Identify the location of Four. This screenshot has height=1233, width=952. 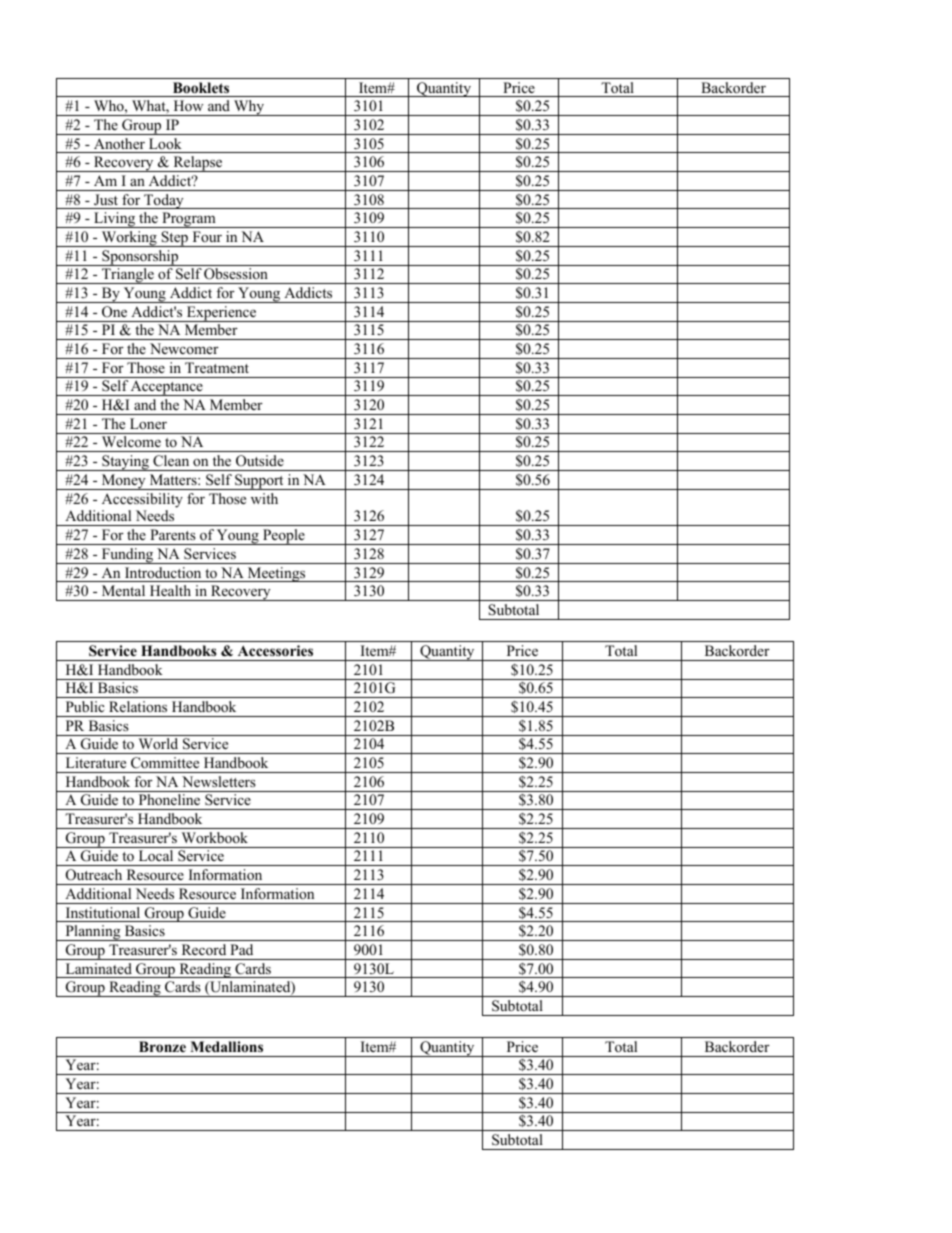
(207, 236).
